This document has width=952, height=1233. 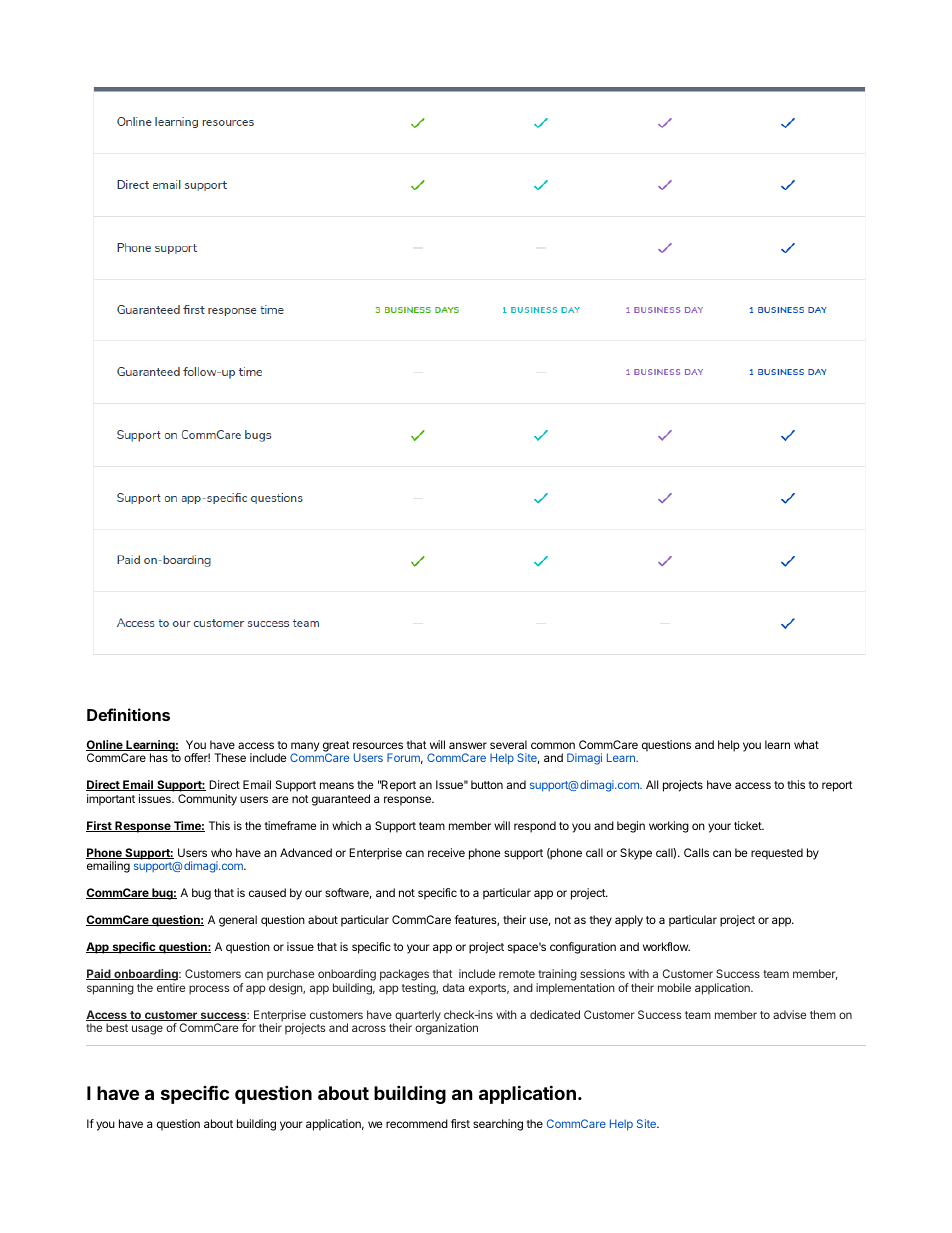 What do you see at coordinates (777, 854) in the document?
I see `requested` at bounding box center [777, 854].
